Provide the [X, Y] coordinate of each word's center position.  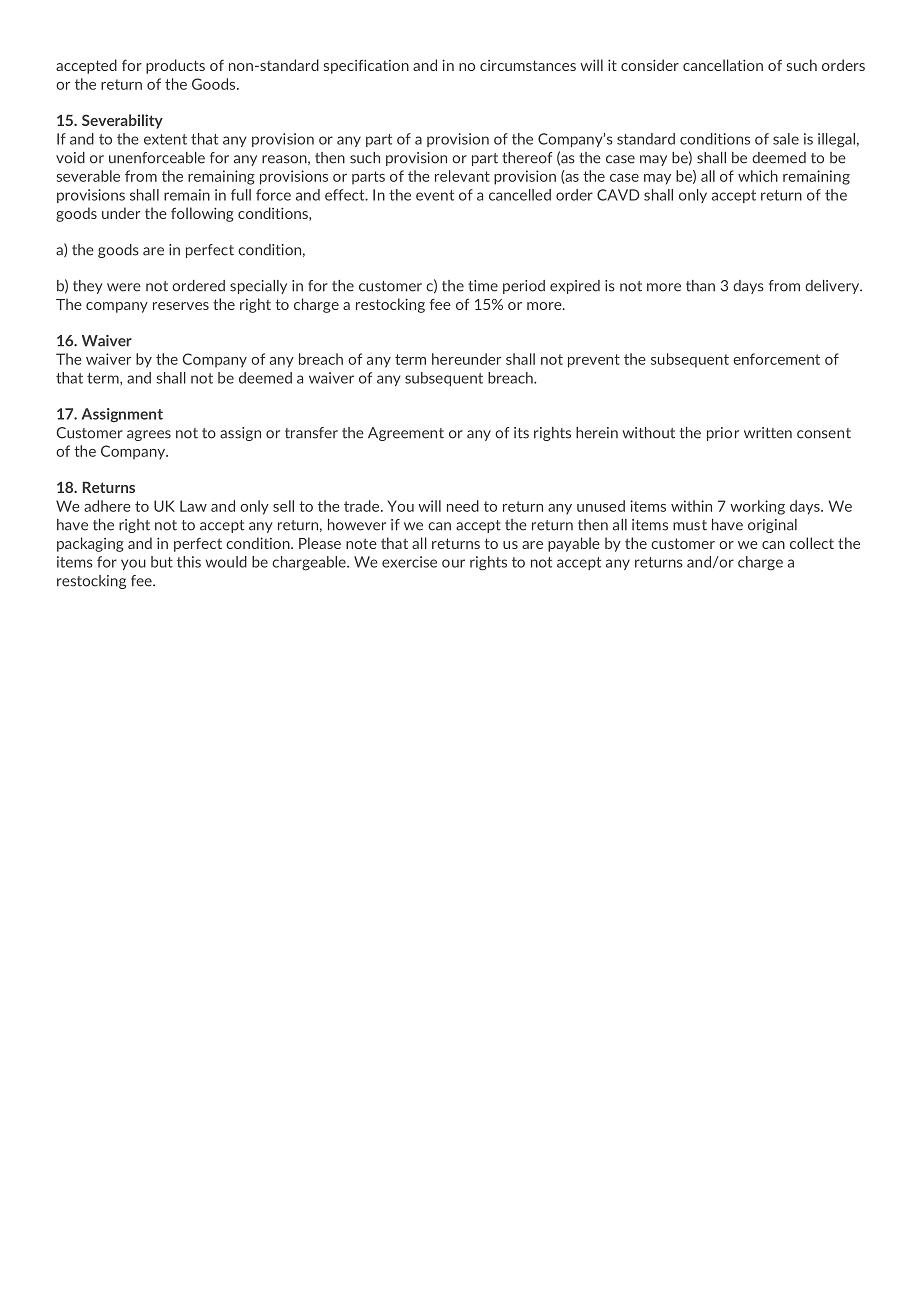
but [162, 562]
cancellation [723, 65]
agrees [149, 435]
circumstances [528, 65]
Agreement [406, 434]
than [700, 286]
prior [723, 434]
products [175, 66]
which [758, 176]
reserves [181, 306]
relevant [462, 176]
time [483, 286]
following [202, 214]
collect [812, 543]
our [453, 563]
